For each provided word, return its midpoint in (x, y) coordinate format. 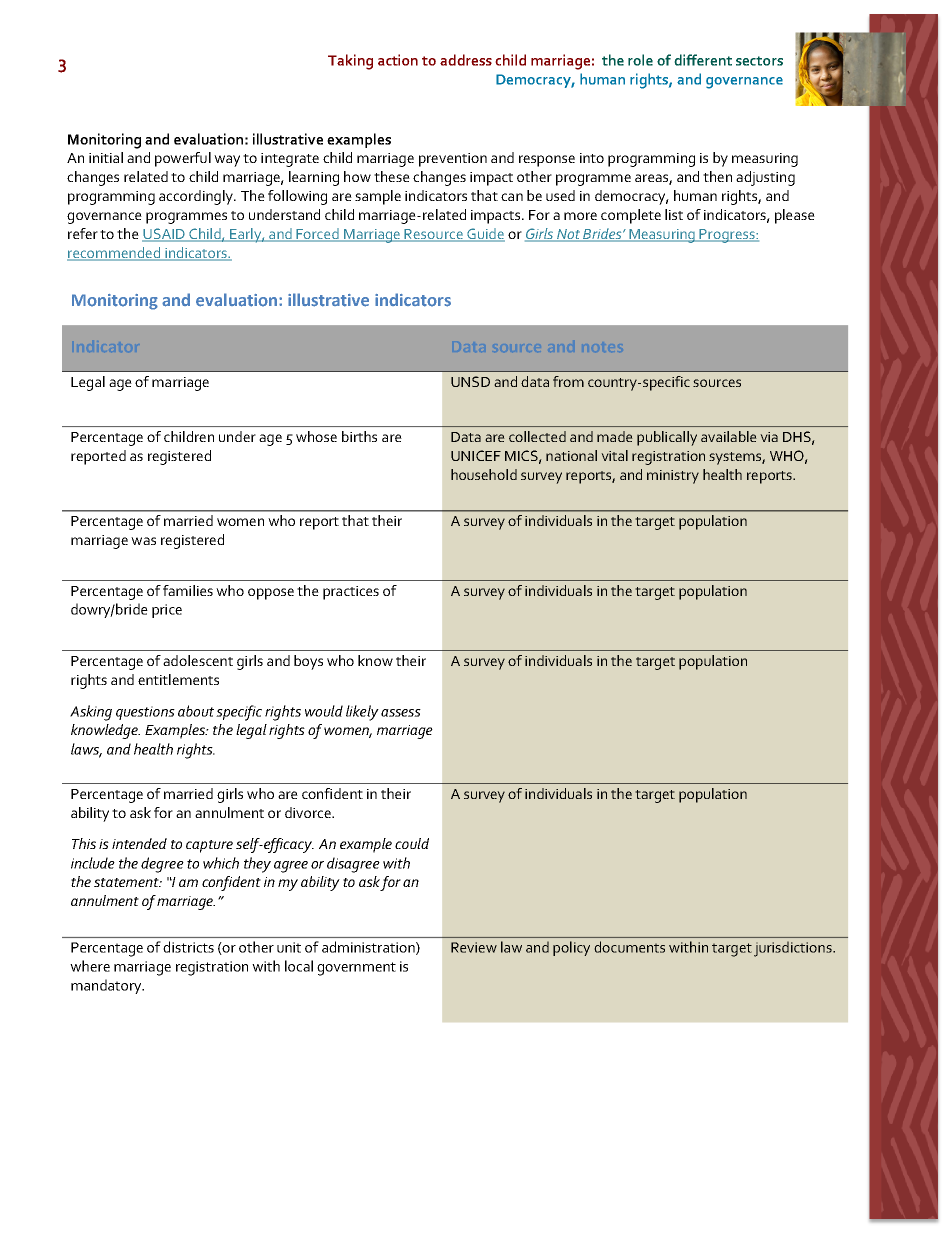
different (703, 60)
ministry (673, 477)
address (466, 60)
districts (188, 947)
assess (401, 713)
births (359, 436)
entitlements (178, 679)
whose (316, 436)
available (729, 436)
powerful (183, 159)
